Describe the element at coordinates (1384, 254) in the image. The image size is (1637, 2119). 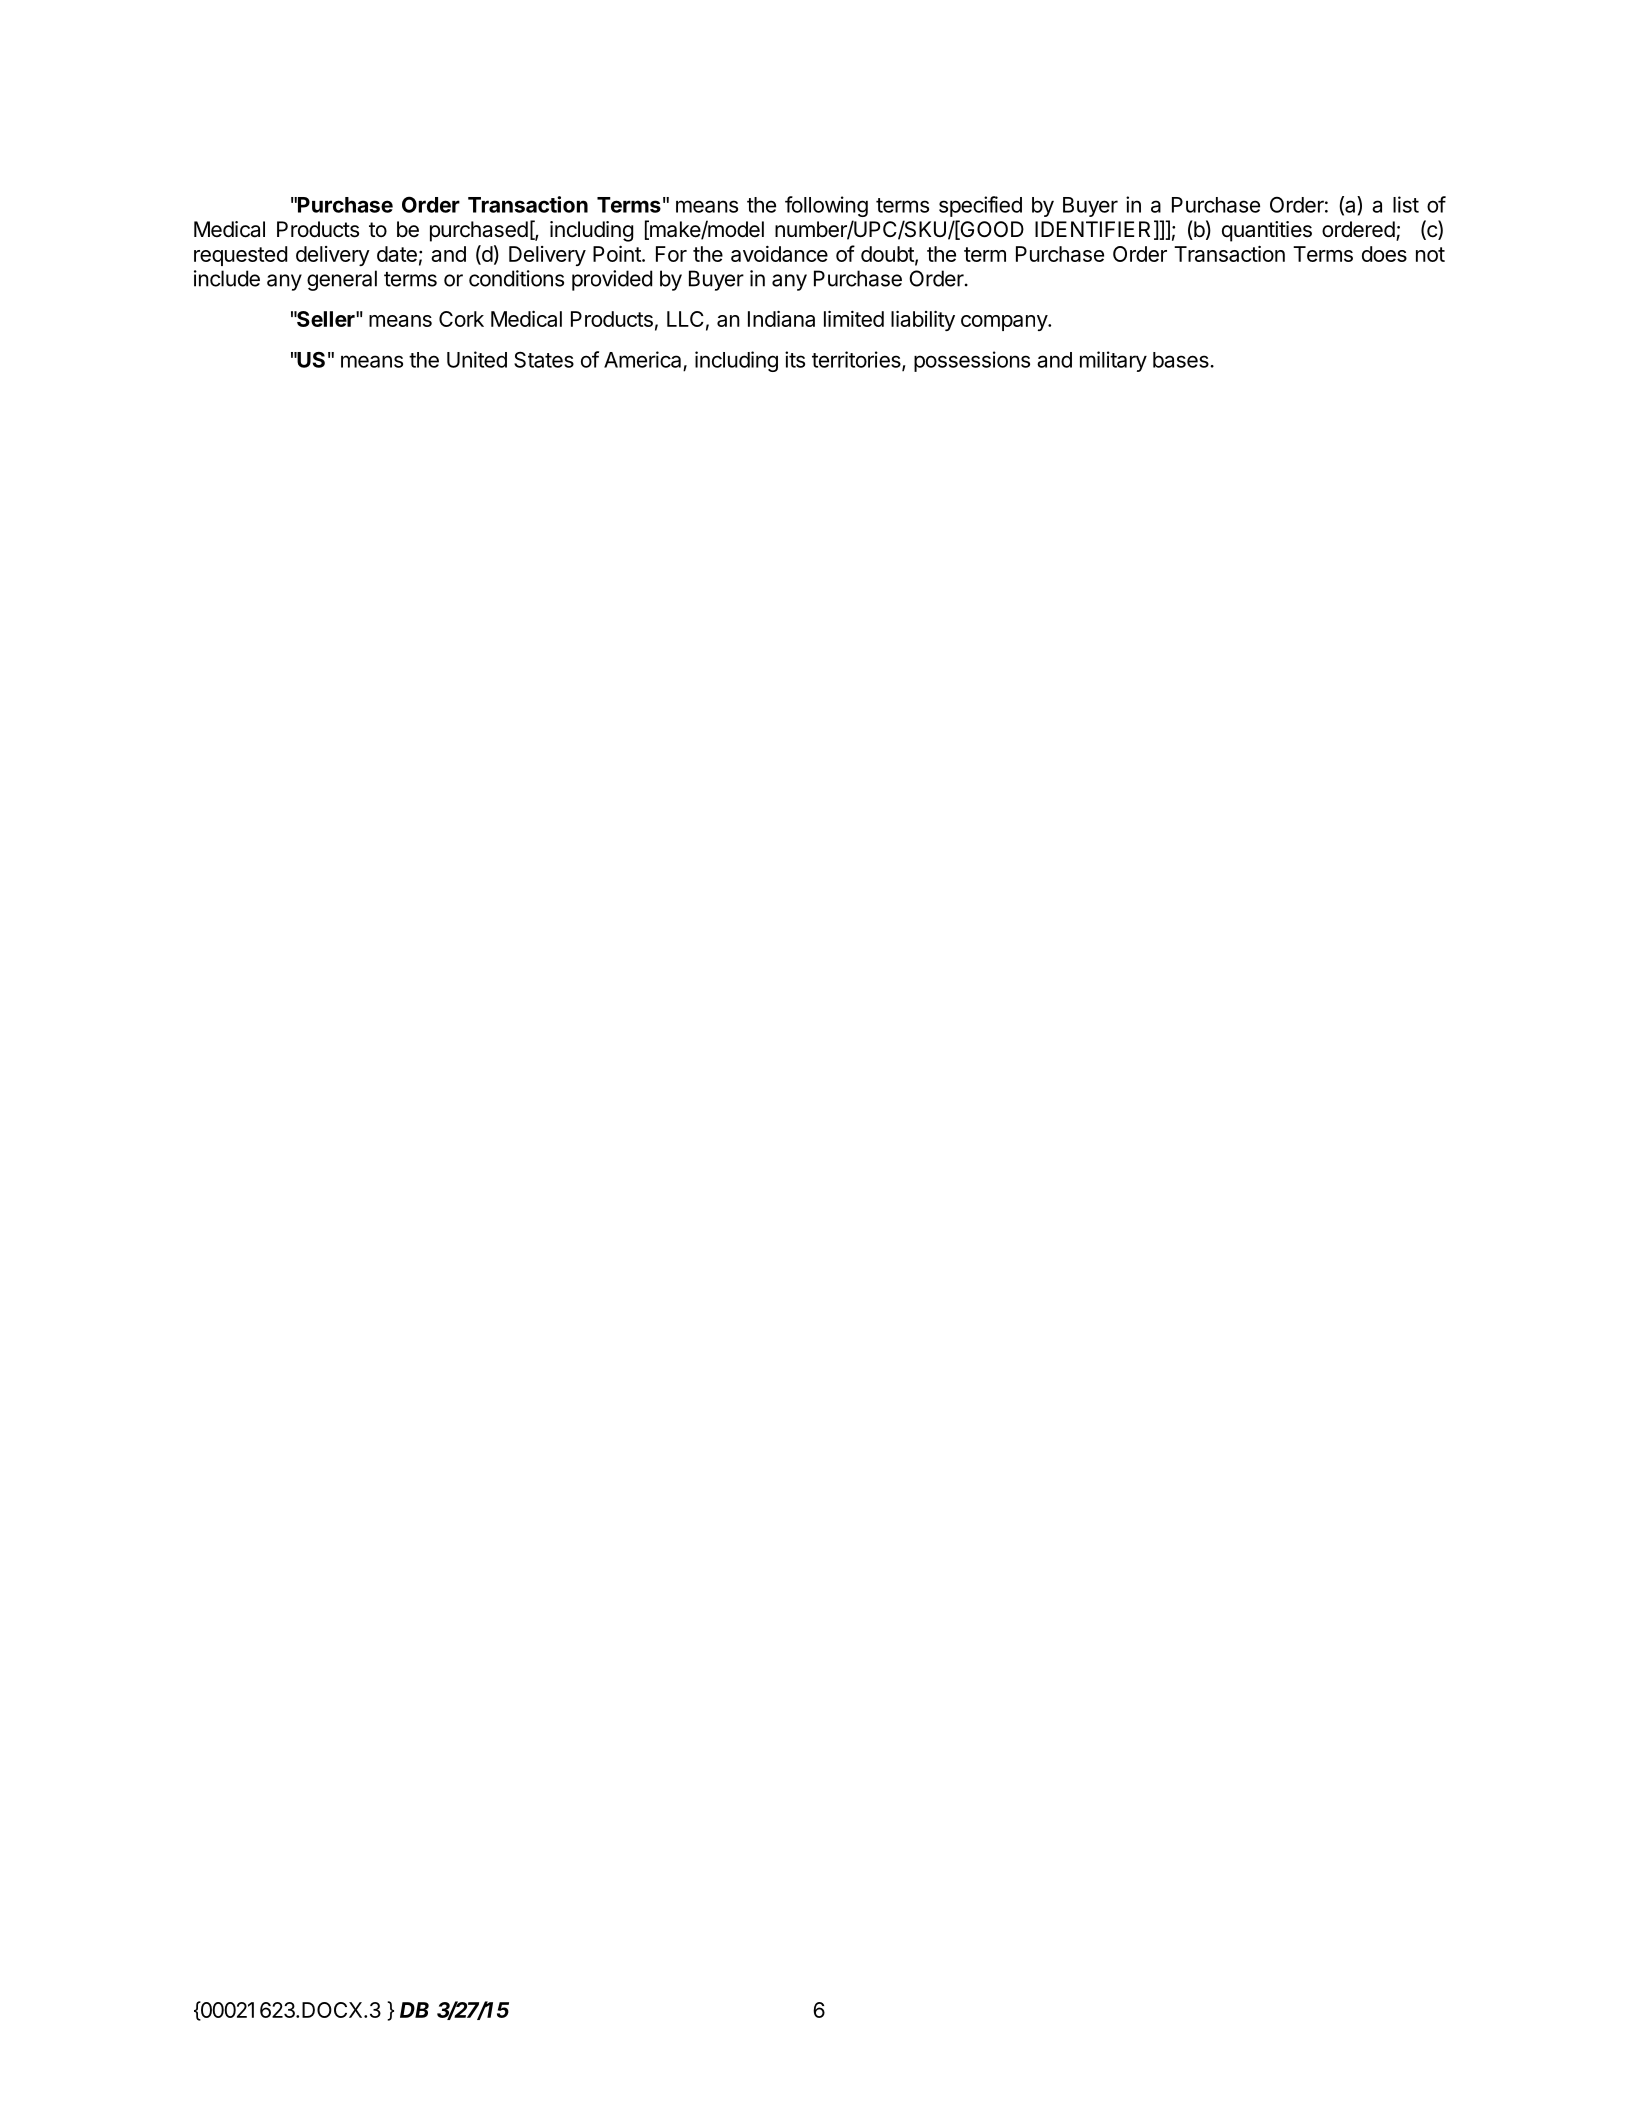
I see `does` at that location.
